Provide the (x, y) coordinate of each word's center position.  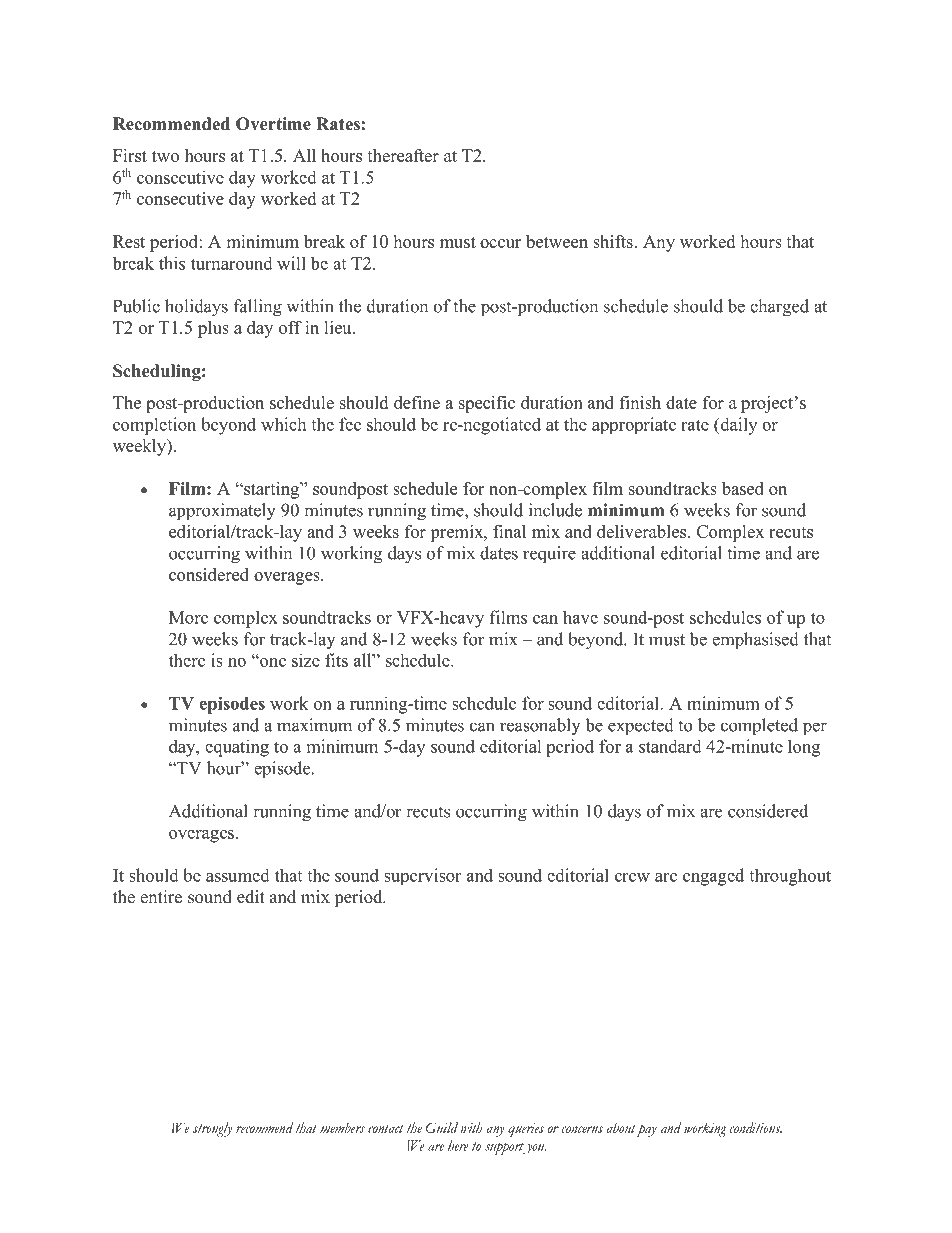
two (165, 156)
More (188, 617)
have (580, 617)
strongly (212, 1129)
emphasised (755, 640)
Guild (442, 1127)
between (557, 241)
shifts (614, 241)
